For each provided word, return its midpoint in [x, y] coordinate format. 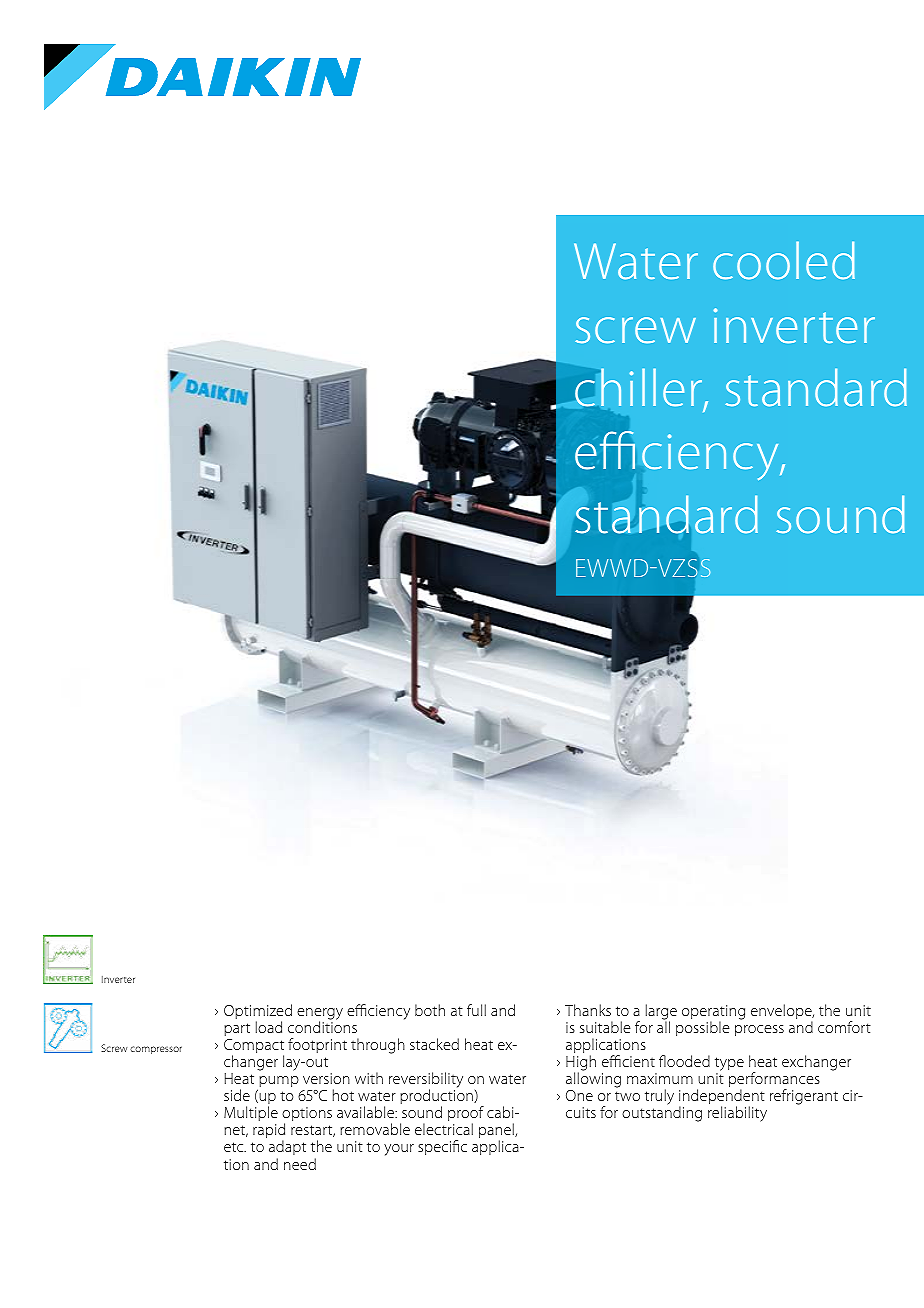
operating [713, 1013]
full [476, 1010]
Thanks [588, 1010]
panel [497, 1132]
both [430, 1010]
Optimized [258, 1013]
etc [235, 1147]
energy [320, 1015]
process [759, 1030]
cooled [784, 260]
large [661, 1013]
